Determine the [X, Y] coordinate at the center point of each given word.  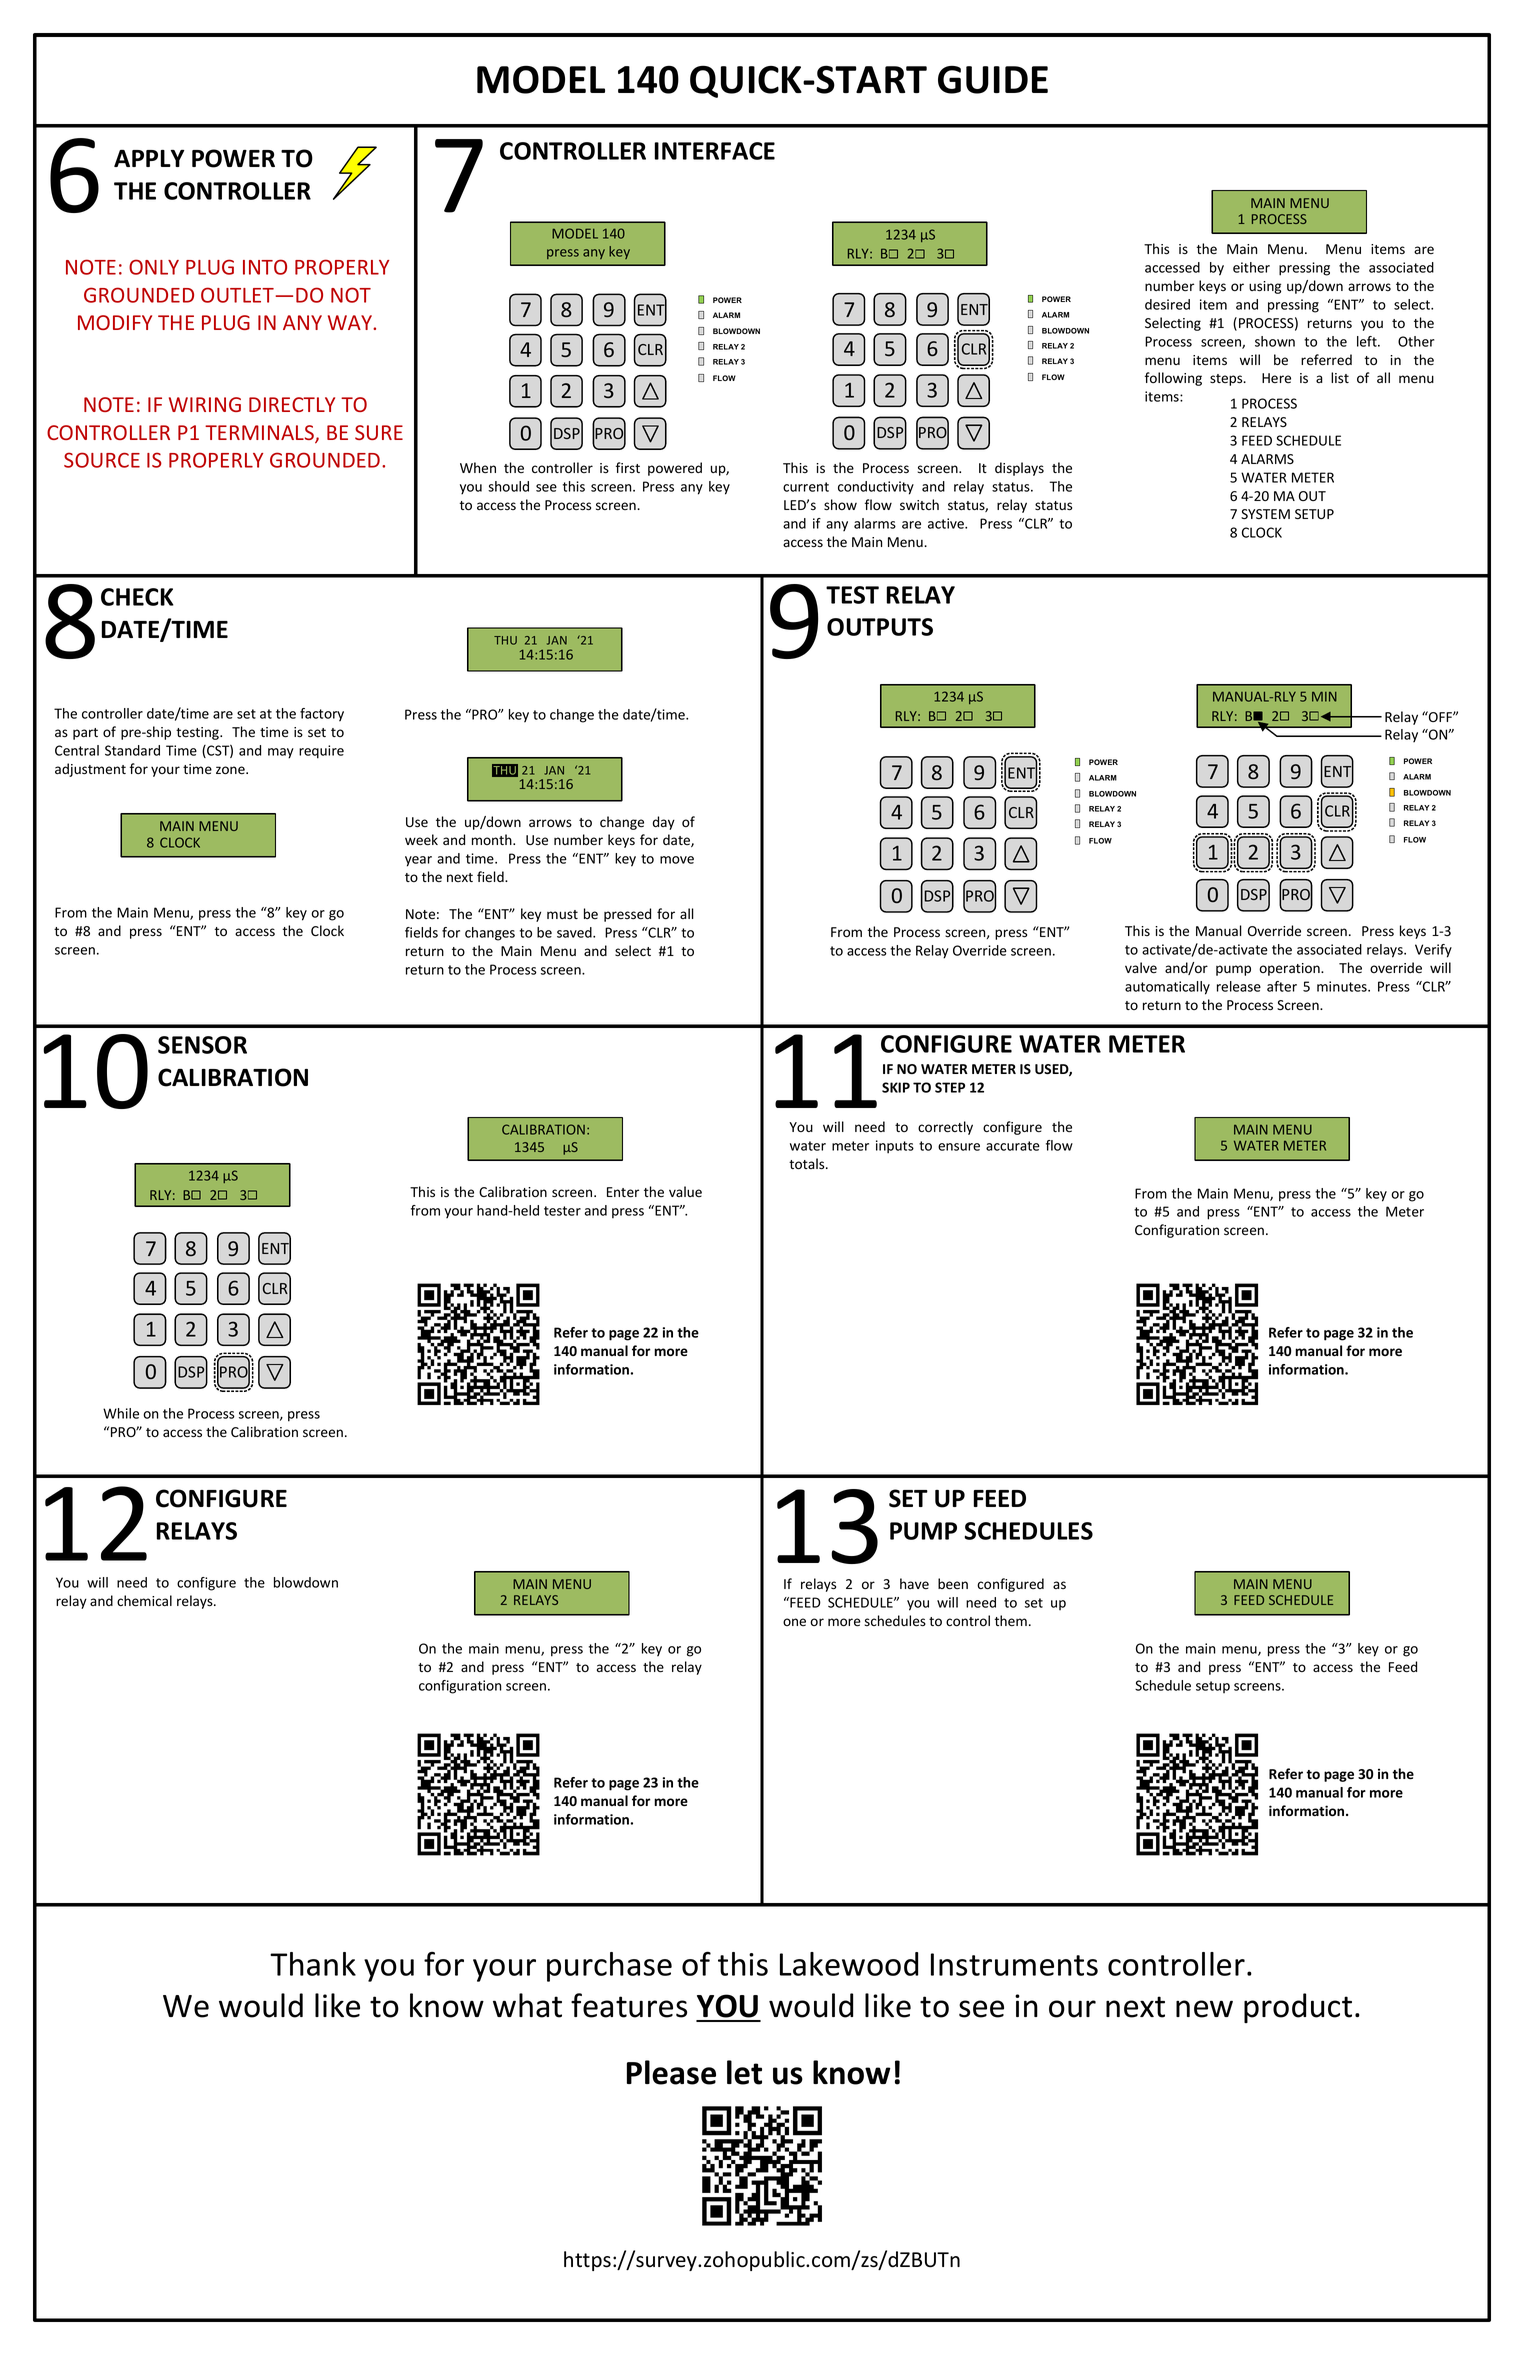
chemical [144, 1601]
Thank [313, 1964]
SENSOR [202, 1045]
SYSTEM [1265, 514]
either [1251, 267]
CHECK [137, 597]
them [1011, 1621]
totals [808, 1164]
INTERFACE [715, 151]
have [914, 1584]
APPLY [149, 158]
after [1282, 986]
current [806, 487]
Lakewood [849, 1964]
